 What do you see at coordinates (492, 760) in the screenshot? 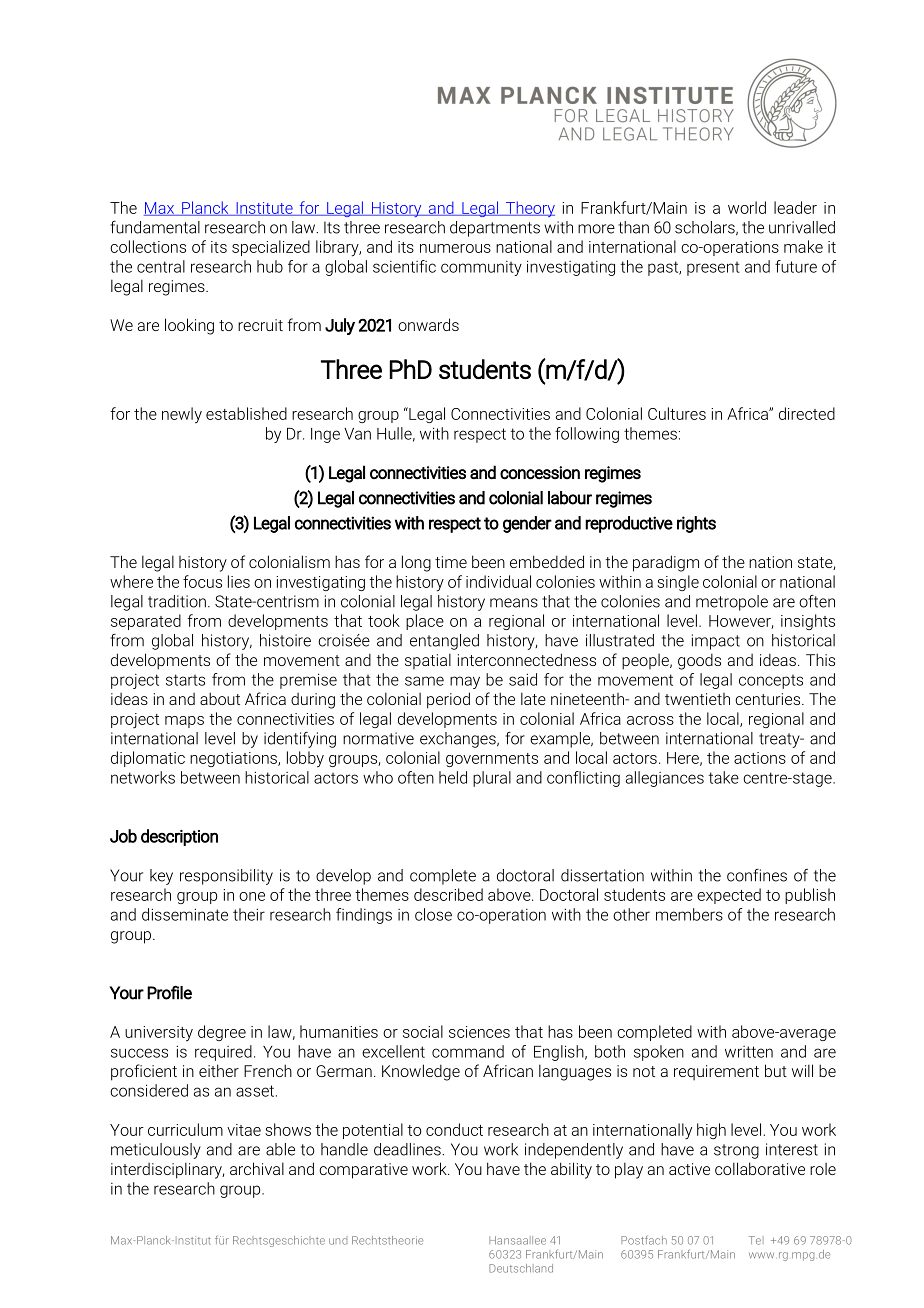
I see `governments` at bounding box center [492, 760].
